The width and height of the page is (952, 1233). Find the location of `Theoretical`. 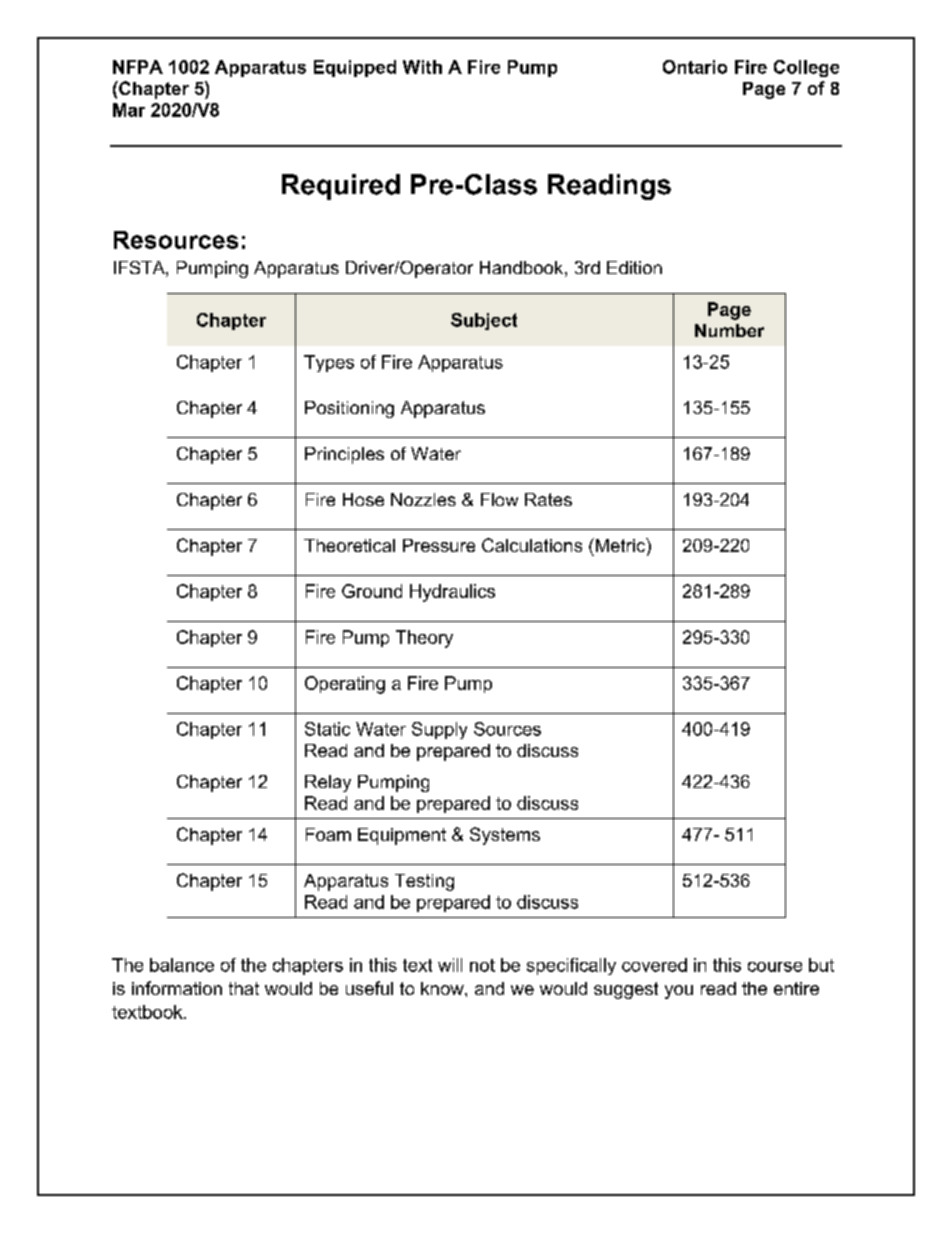

Theoretical is located at coordinates (349, 545).
